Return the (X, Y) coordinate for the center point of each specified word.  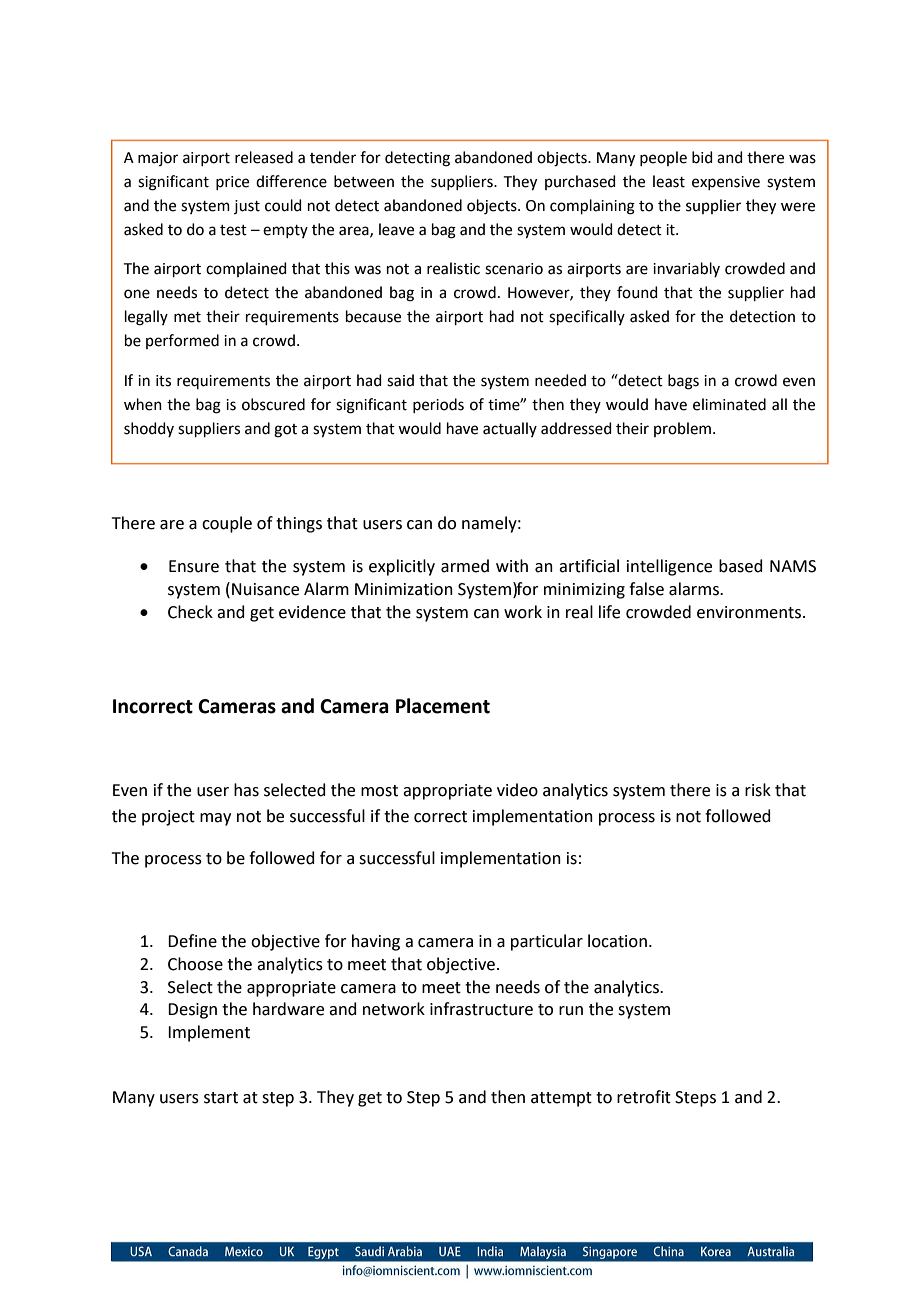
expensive (726, 183)
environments (749, 612)
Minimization (404, 589)
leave (396, 229)
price (232, 183)
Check (190, 612)
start (221, 1098)
